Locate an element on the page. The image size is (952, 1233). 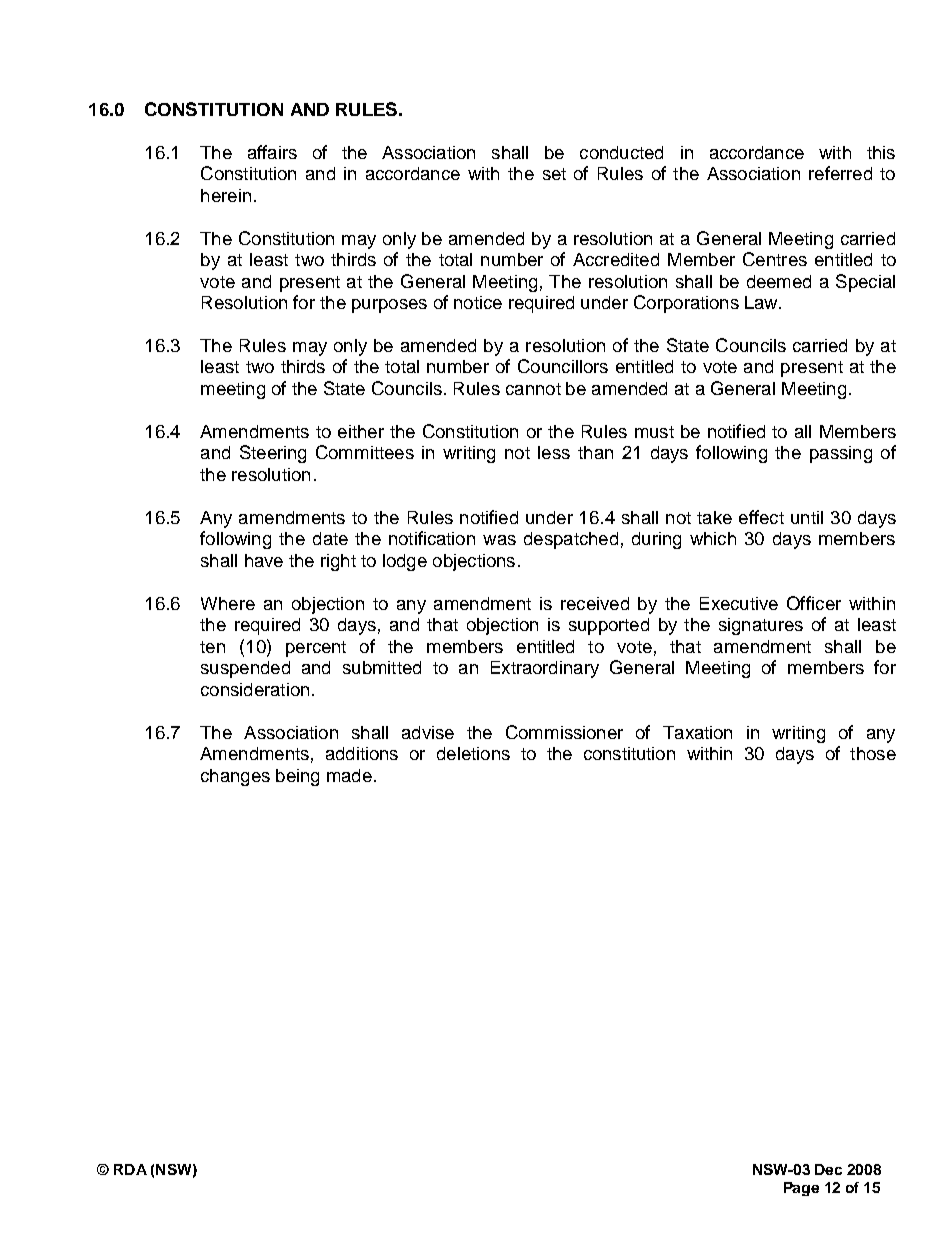
Extraordinary is located at coordinates (545, 669).
